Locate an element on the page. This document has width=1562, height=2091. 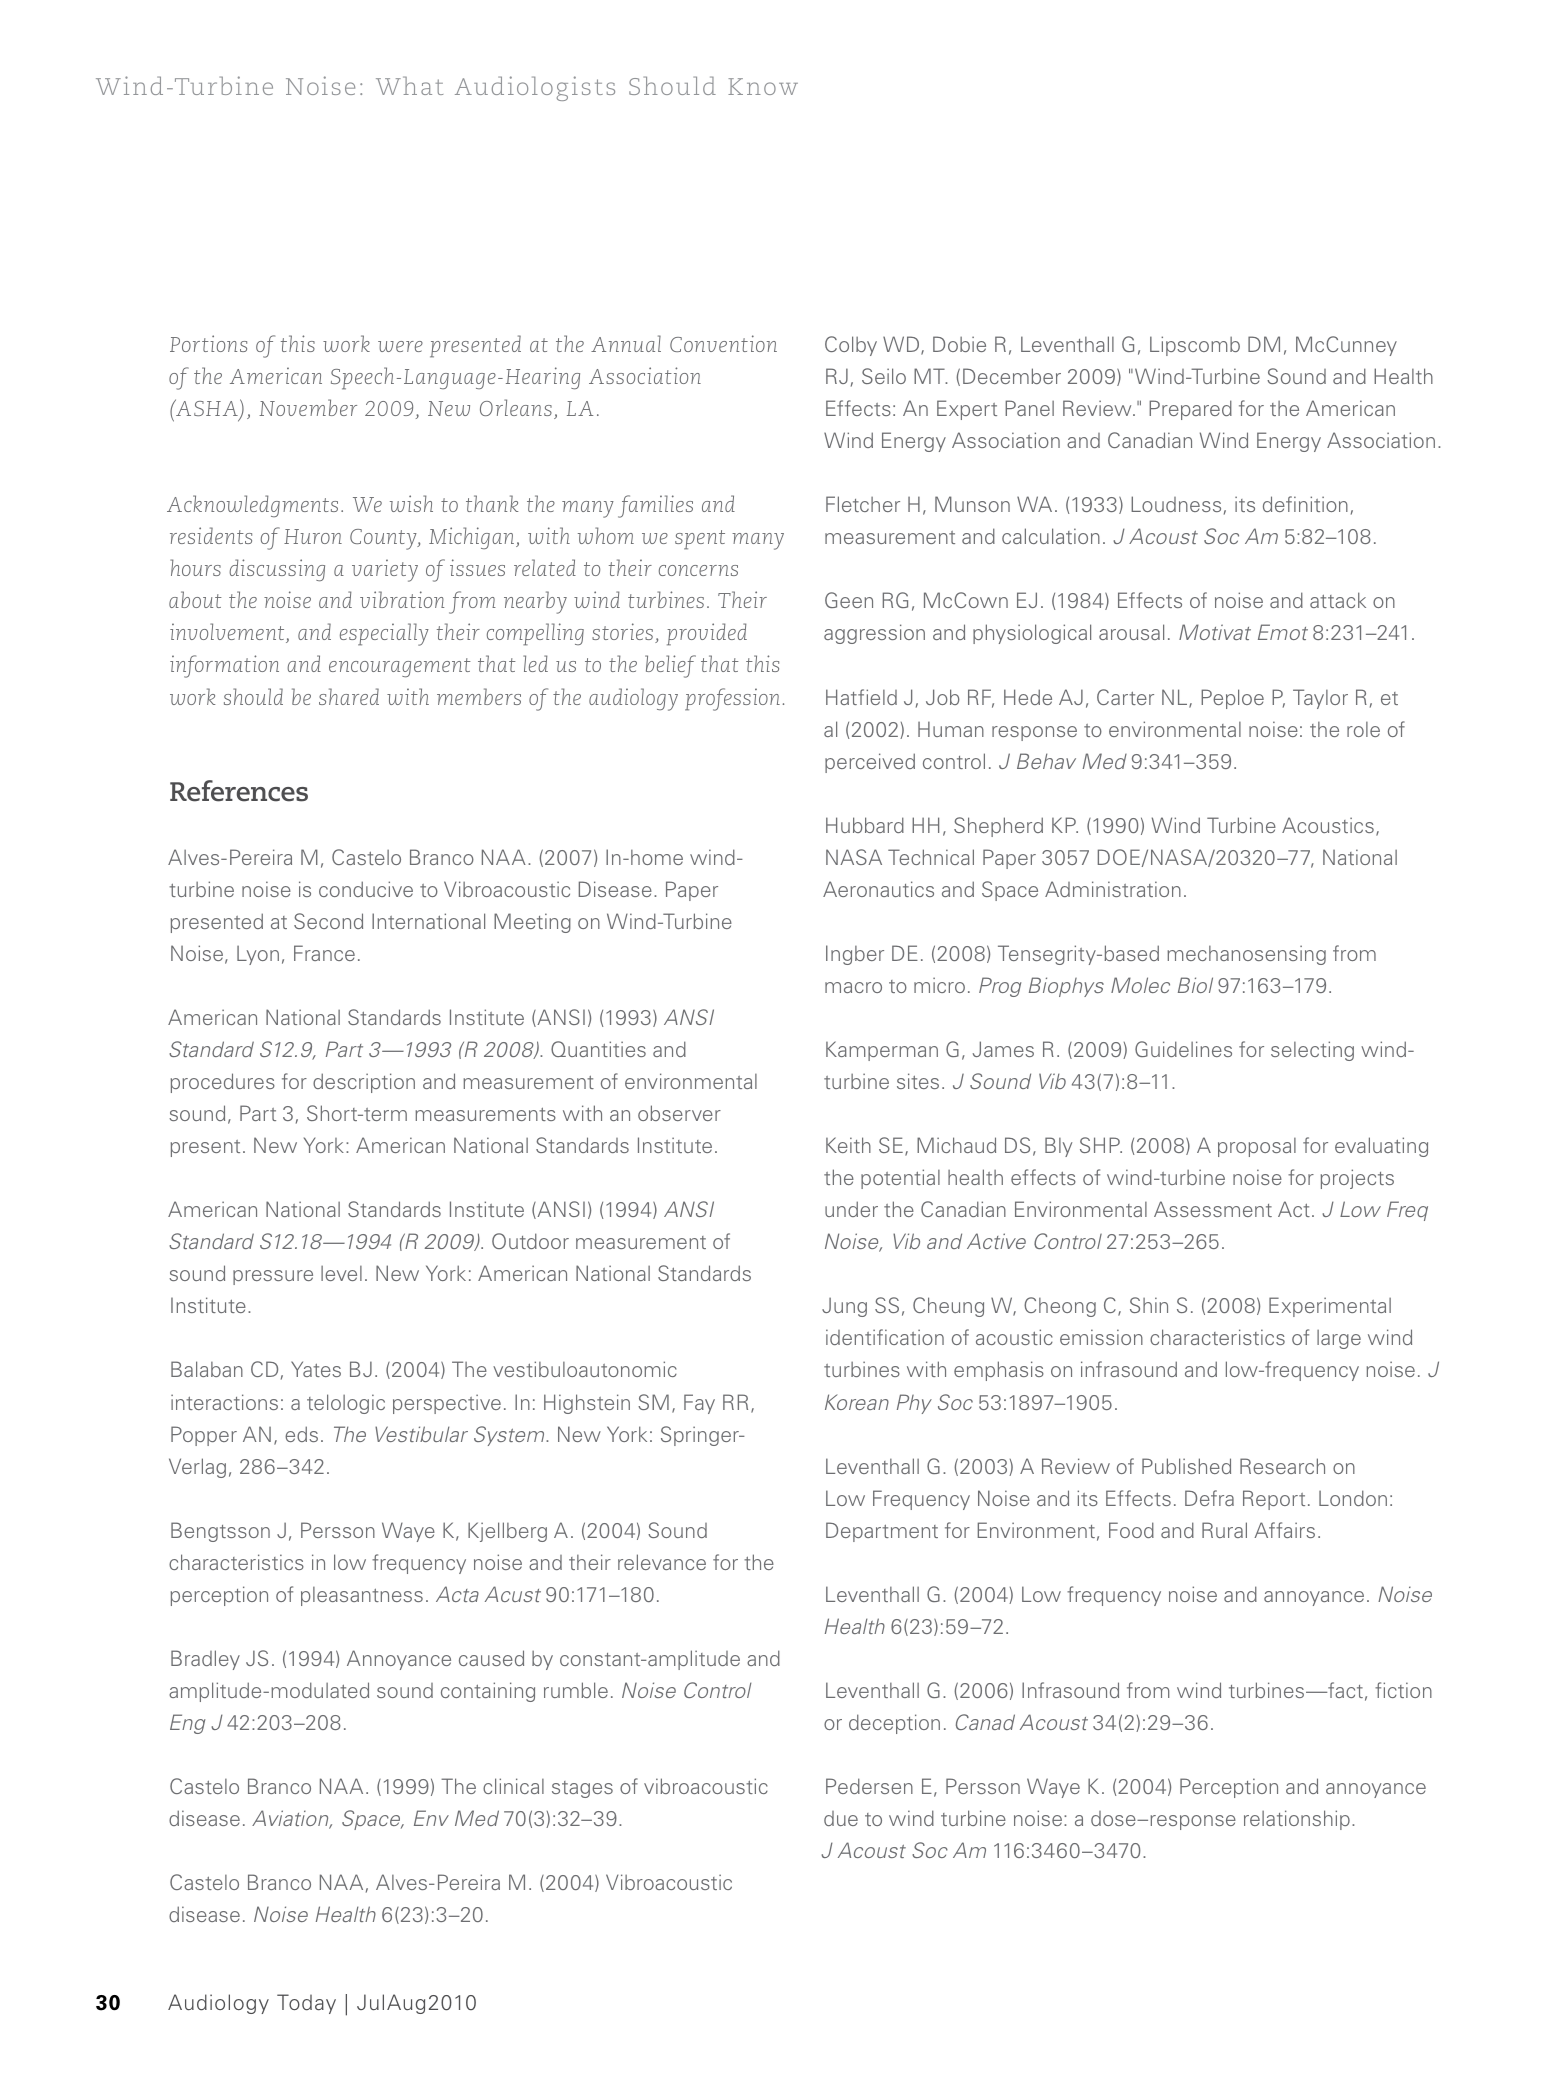
relationship is located at coordinates (1297, 1820).
